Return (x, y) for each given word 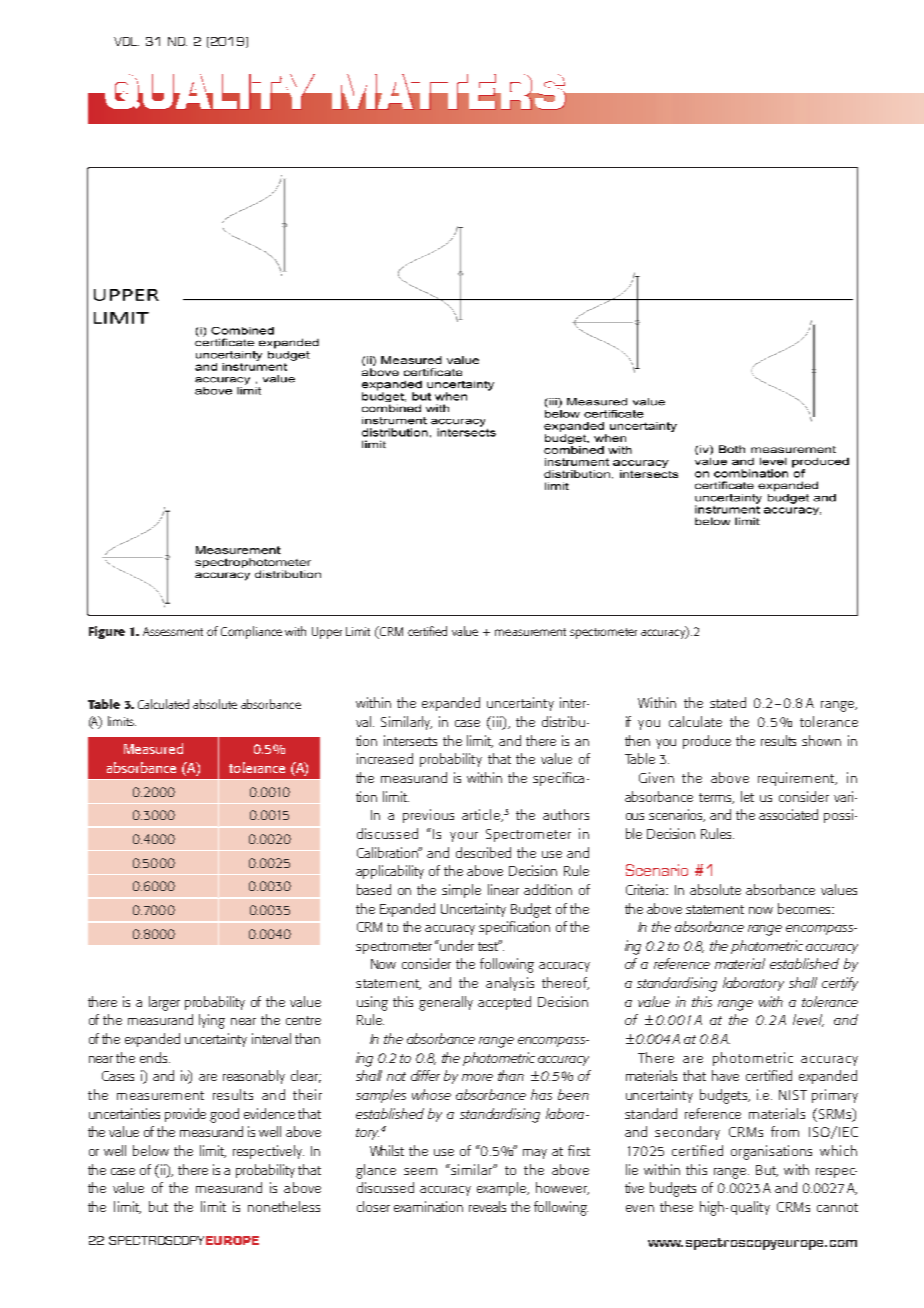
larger (164, 1003)
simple (461, 891)
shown (821, 740)
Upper (327, 633)
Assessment (173, 631)
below (151, 1150)
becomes (805, 908)
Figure (107, 632)
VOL (126, 41)
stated (728, 702)
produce (707, 742)
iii (498, 723)
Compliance (251, 632)
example (503, 1189)
